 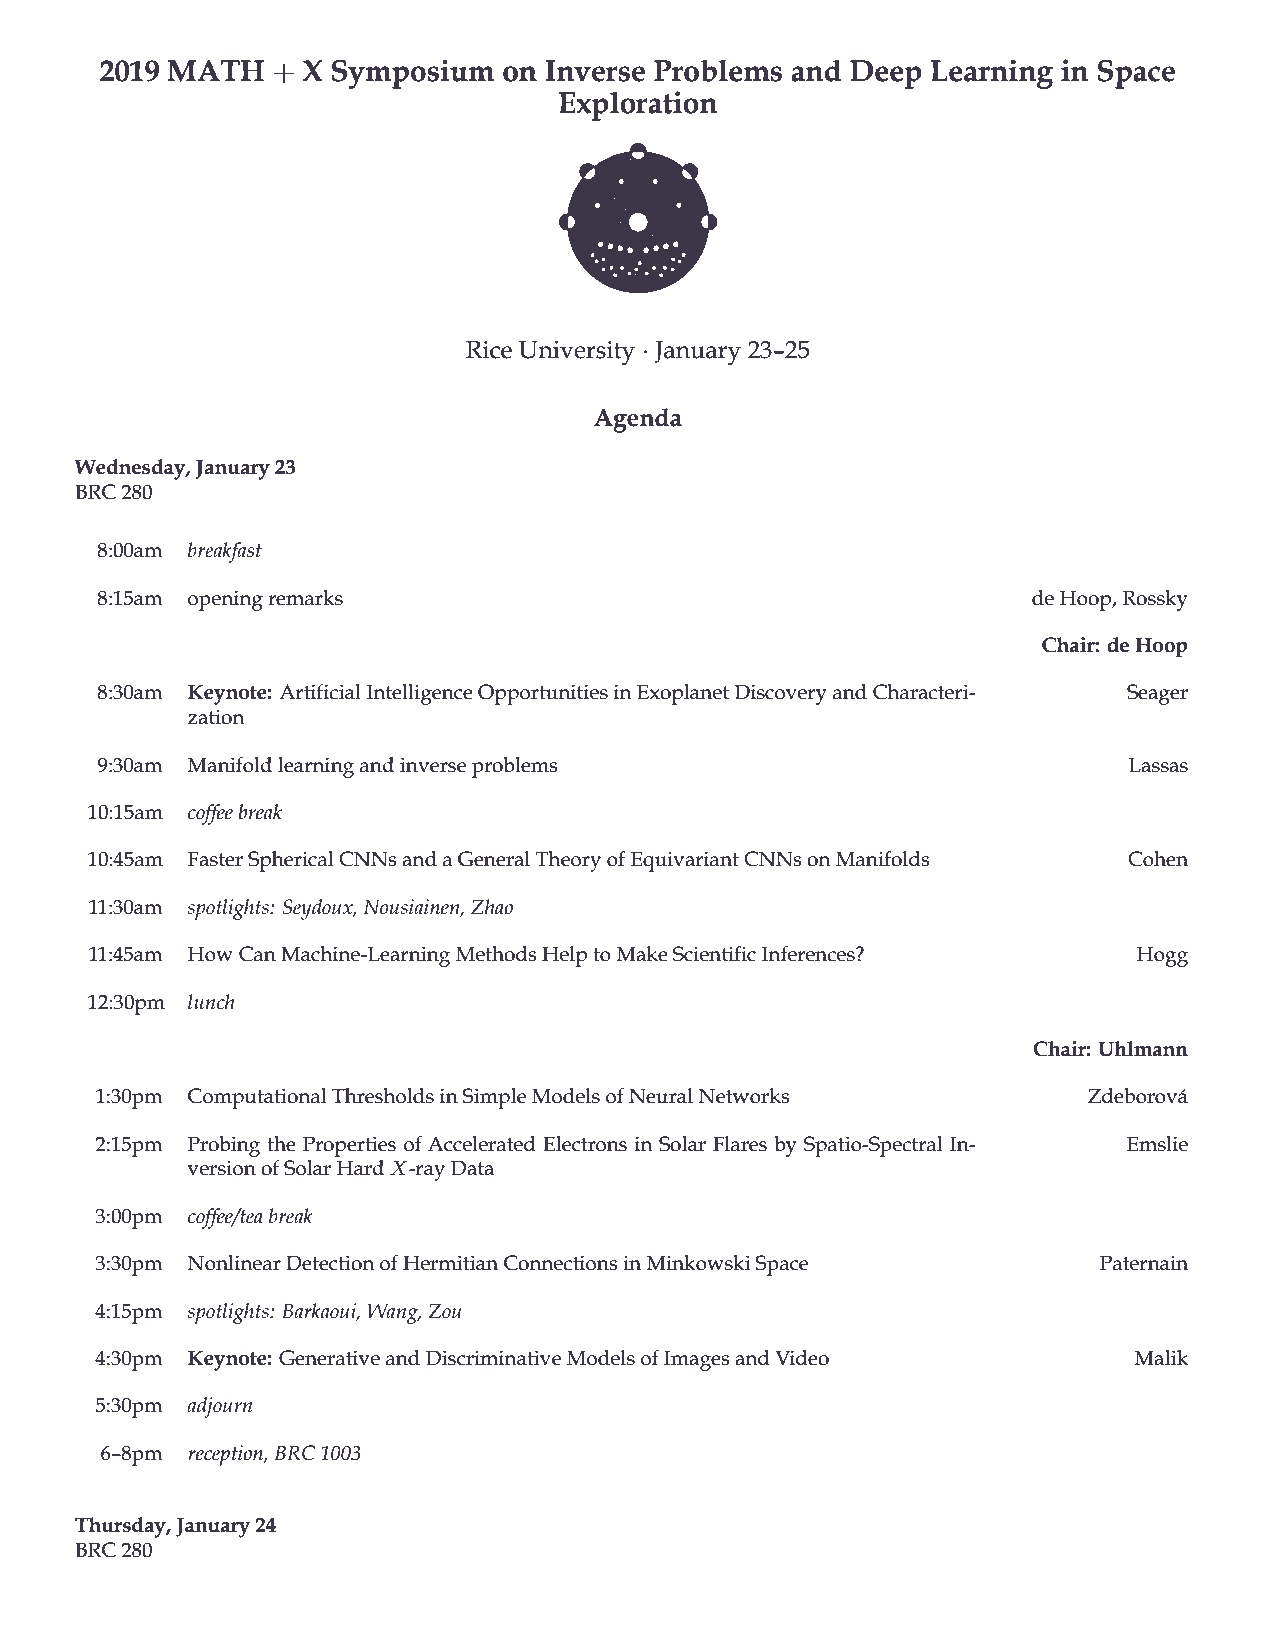 What do you see at coordinates (413, 74) in the document?
I see `Symposium` at bounding box center [413, 74].
